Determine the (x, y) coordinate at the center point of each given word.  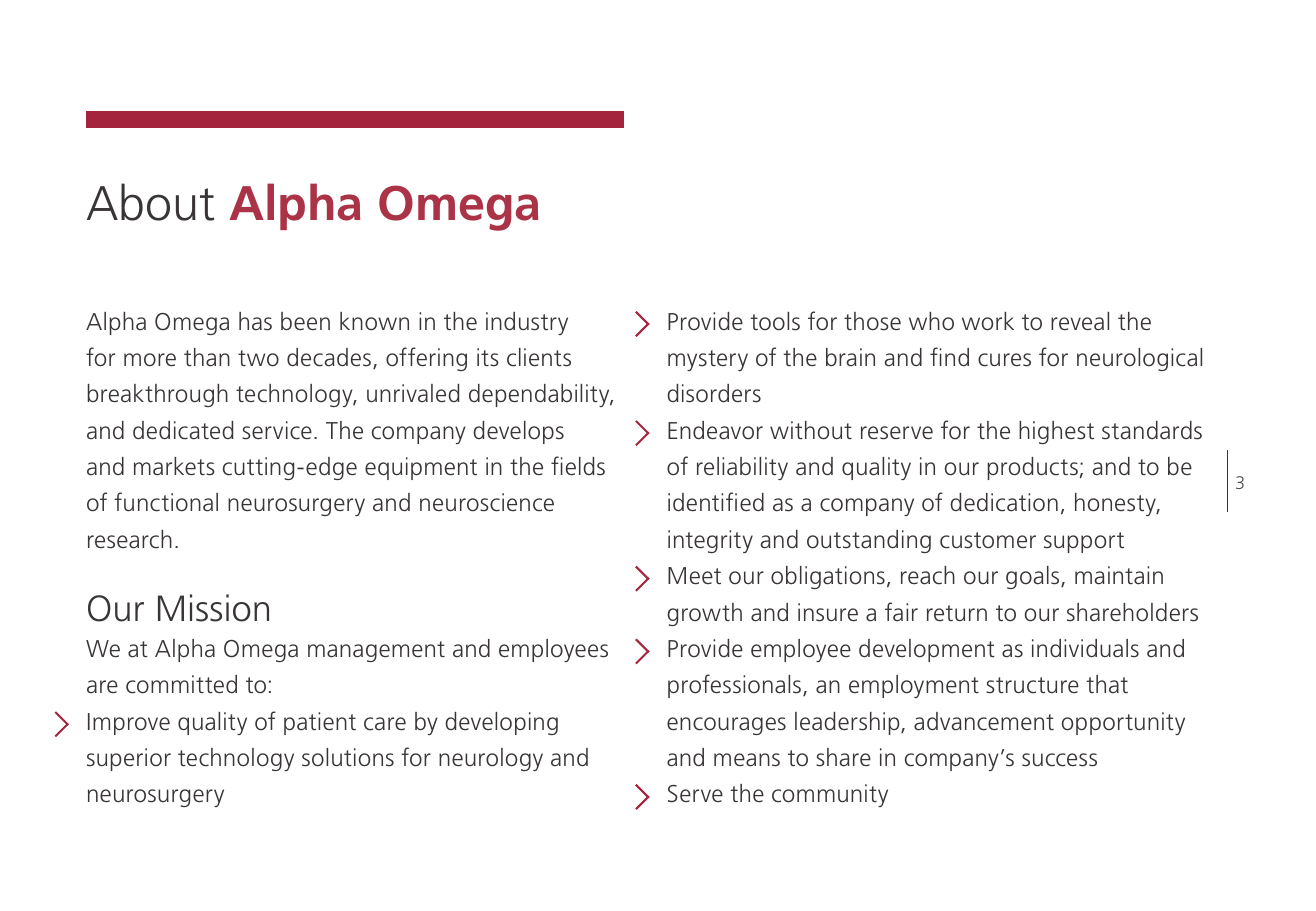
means (747, 760)
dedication (1004, 502)
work (988, 321)
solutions (348, 757)
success (1059, 760)
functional (166, 502)
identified (716, 502)
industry (527, 323)
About (150, 202)
